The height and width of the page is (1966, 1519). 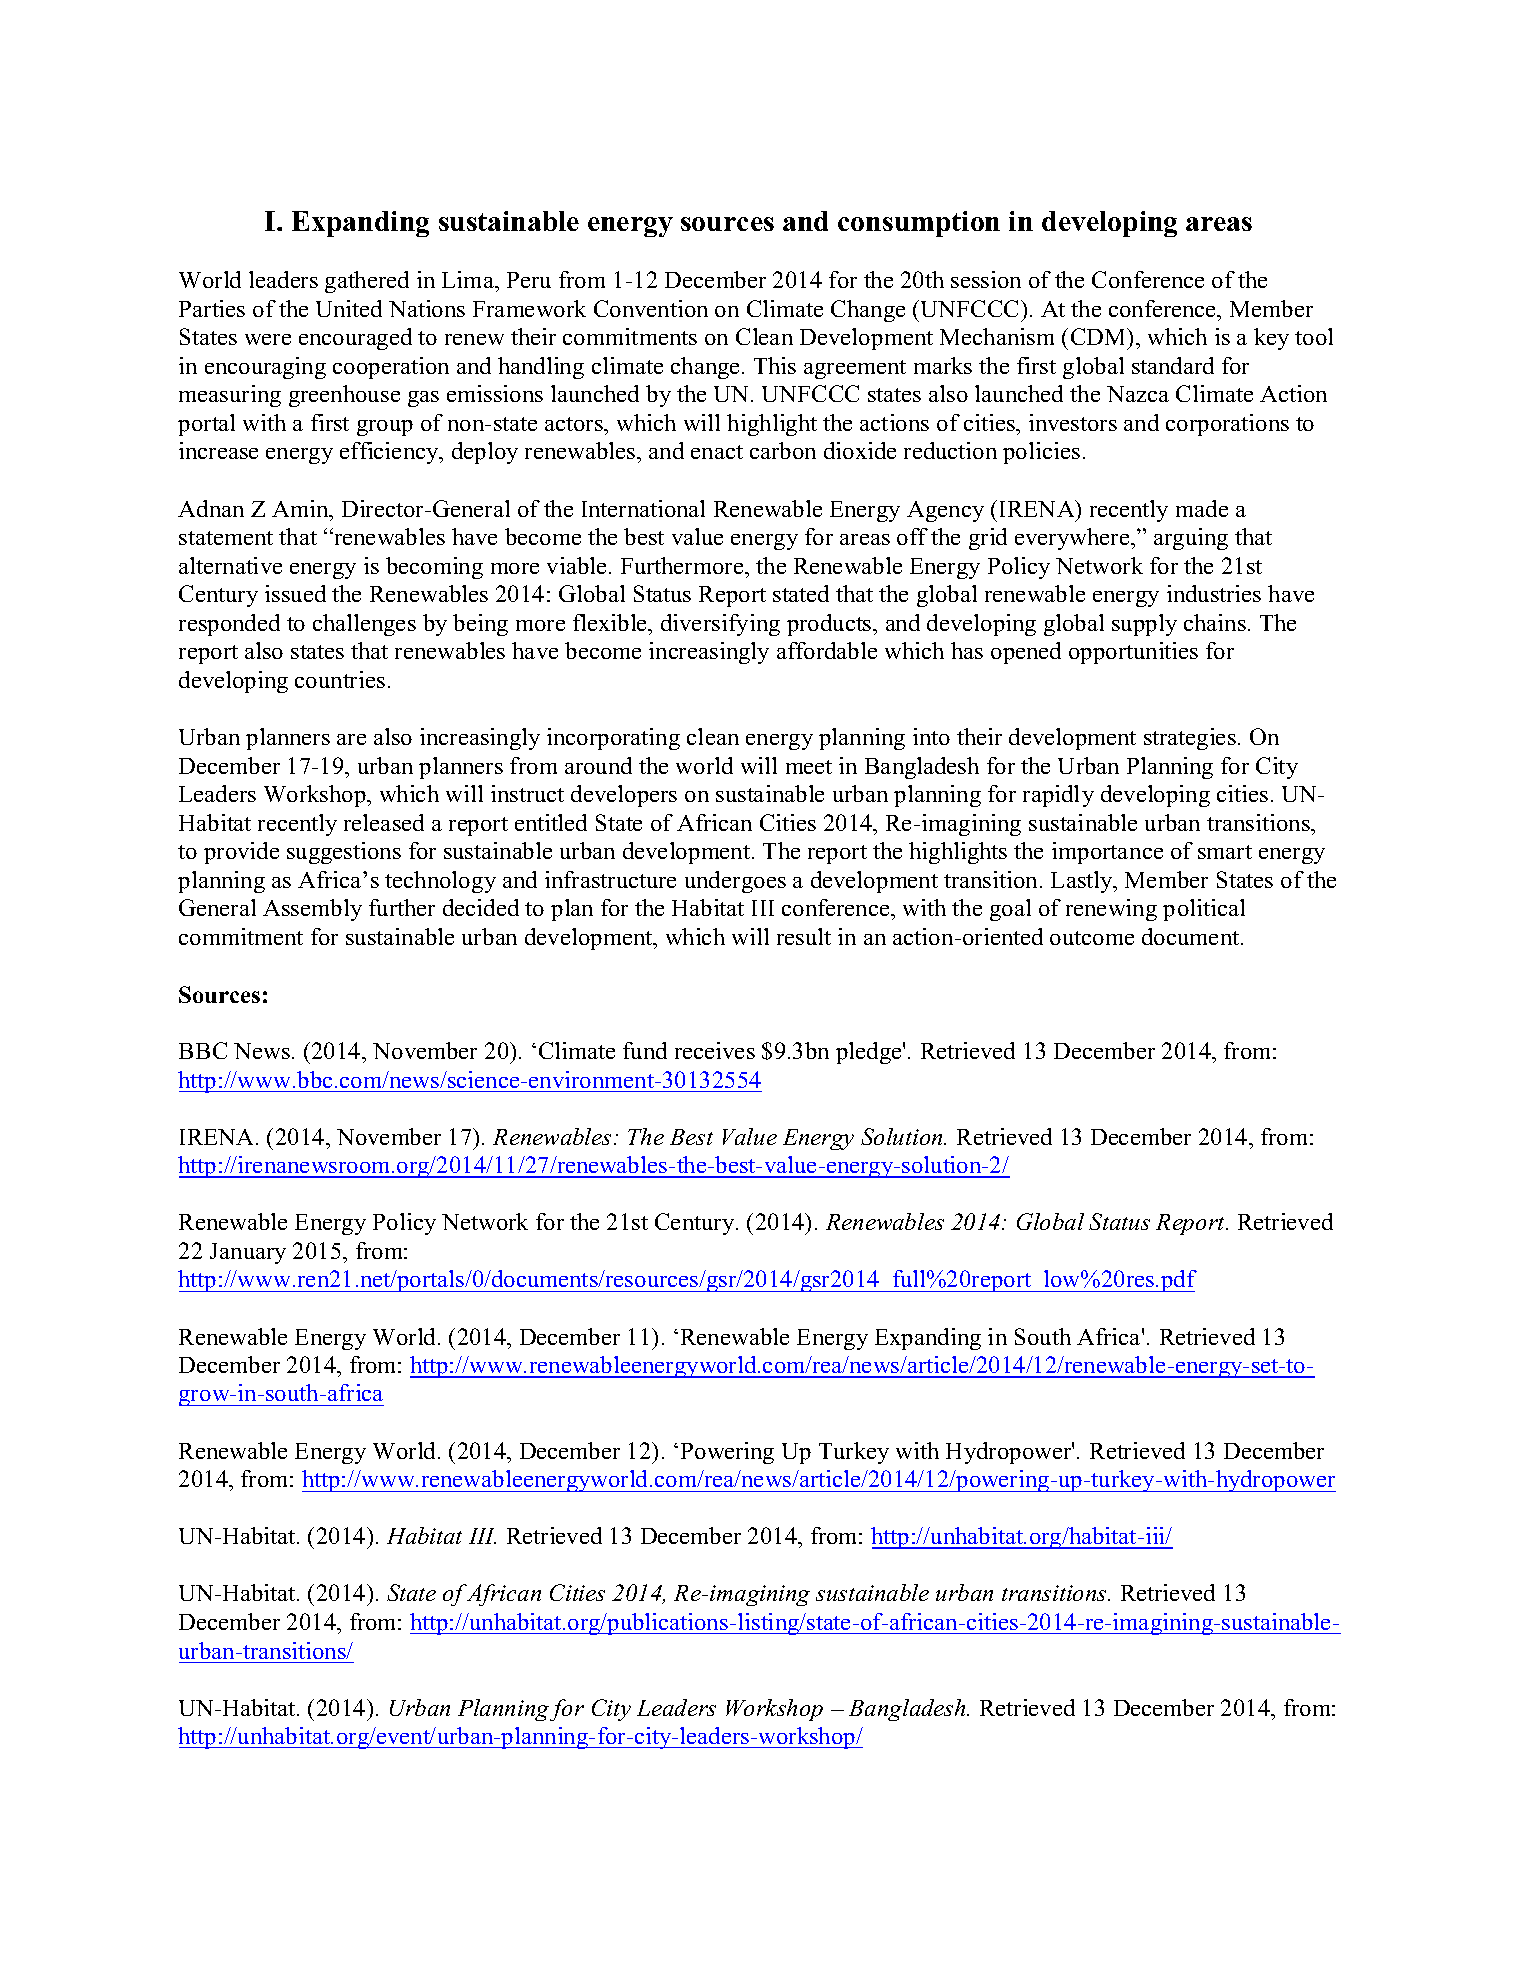 I want to click on Convention, so click(x=651, y=308).
